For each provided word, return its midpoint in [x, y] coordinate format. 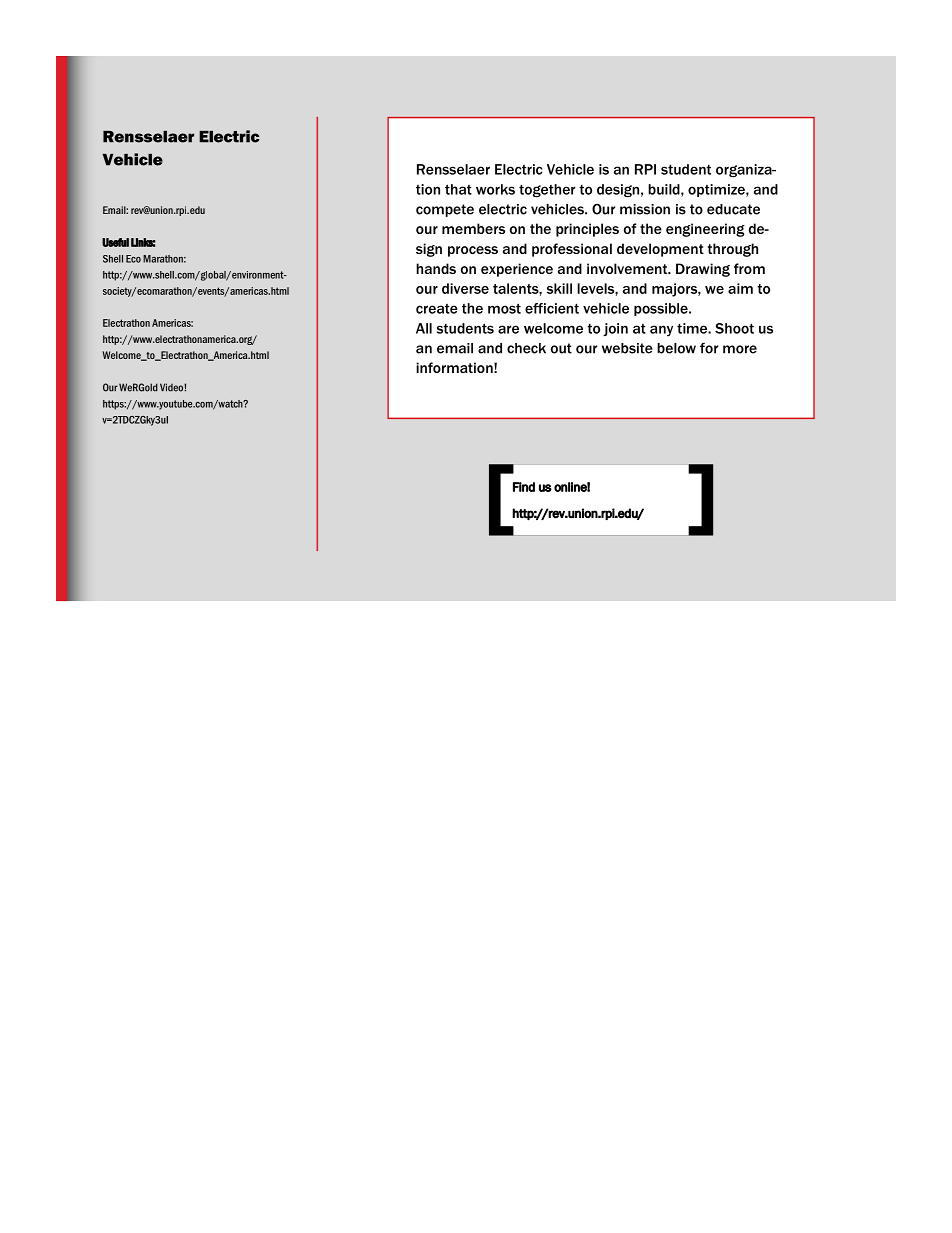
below [676, 348]
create [437, 309]
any [661, 331]
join [615, 330]
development [660, 250]
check [526, 348]
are [508, 329]
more [740, 349]
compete [445, 210]
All [424, 328]
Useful [115, 242]
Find [524, 487]
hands [436, 268]
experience [517, 270]
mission [645, 209]
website [627, 348]
